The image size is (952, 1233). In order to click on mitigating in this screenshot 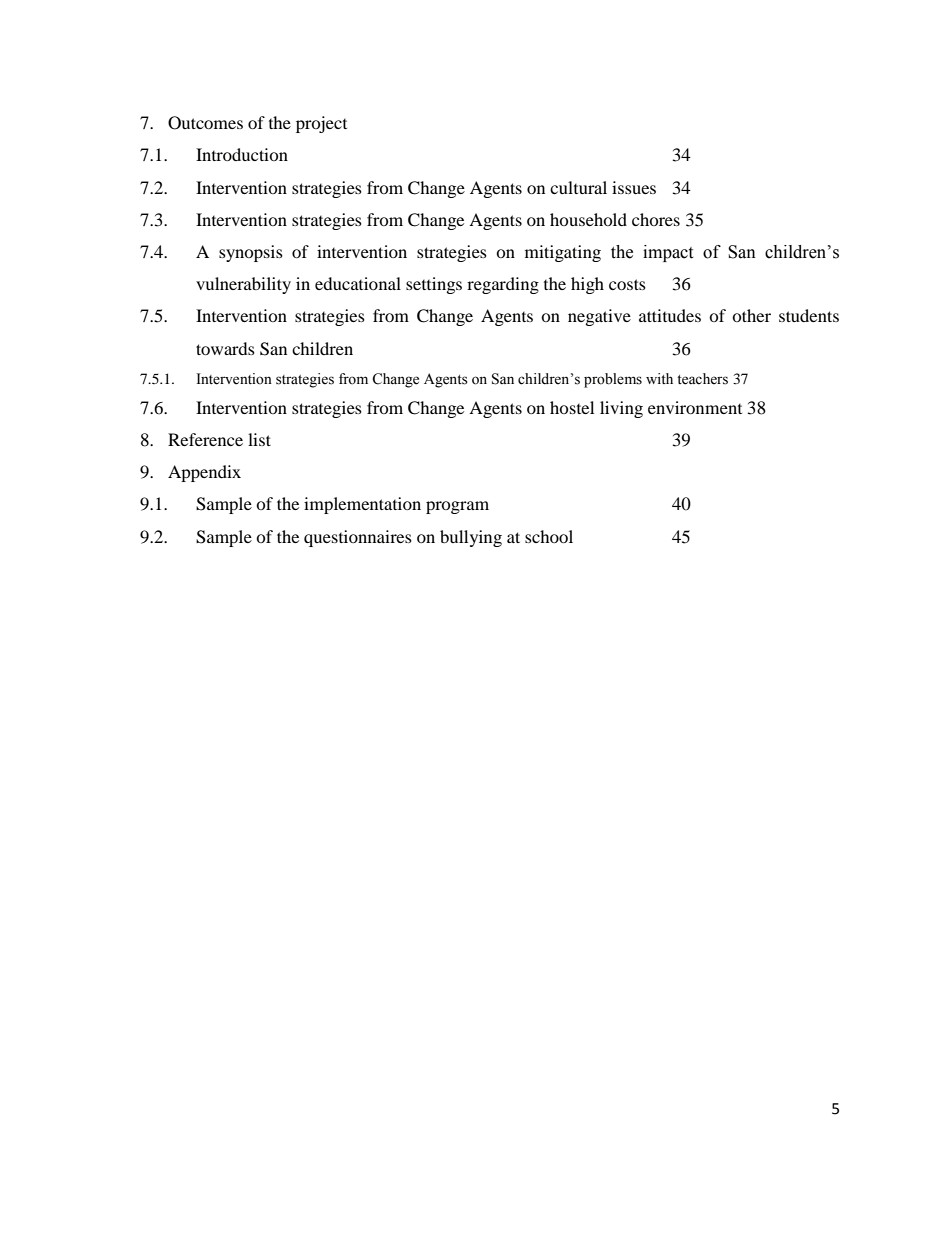, I will do `click(563, 253)`.
